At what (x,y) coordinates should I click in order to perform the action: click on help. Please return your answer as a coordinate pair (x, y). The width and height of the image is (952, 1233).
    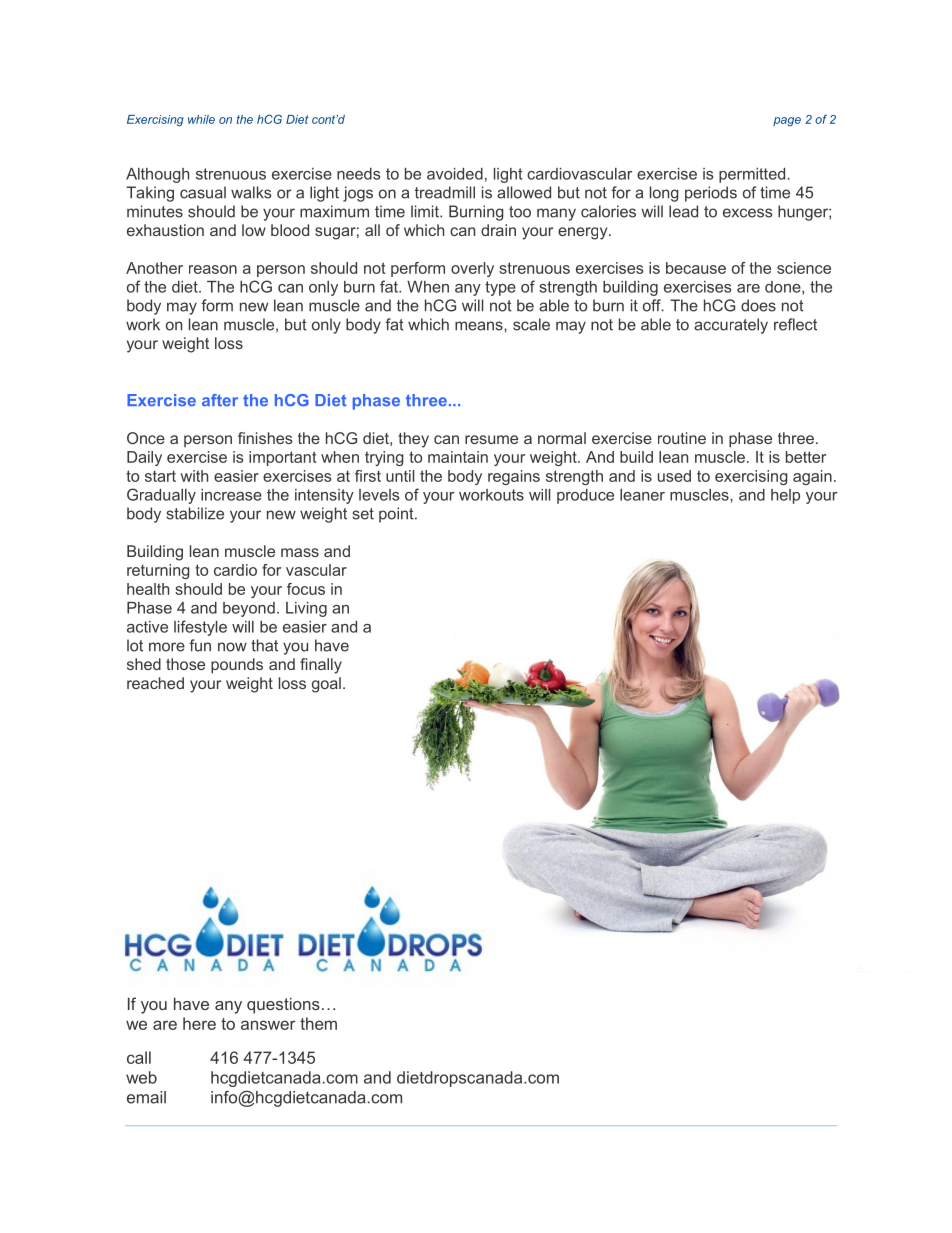
    Looking at the image, I should click on (785, 496).
